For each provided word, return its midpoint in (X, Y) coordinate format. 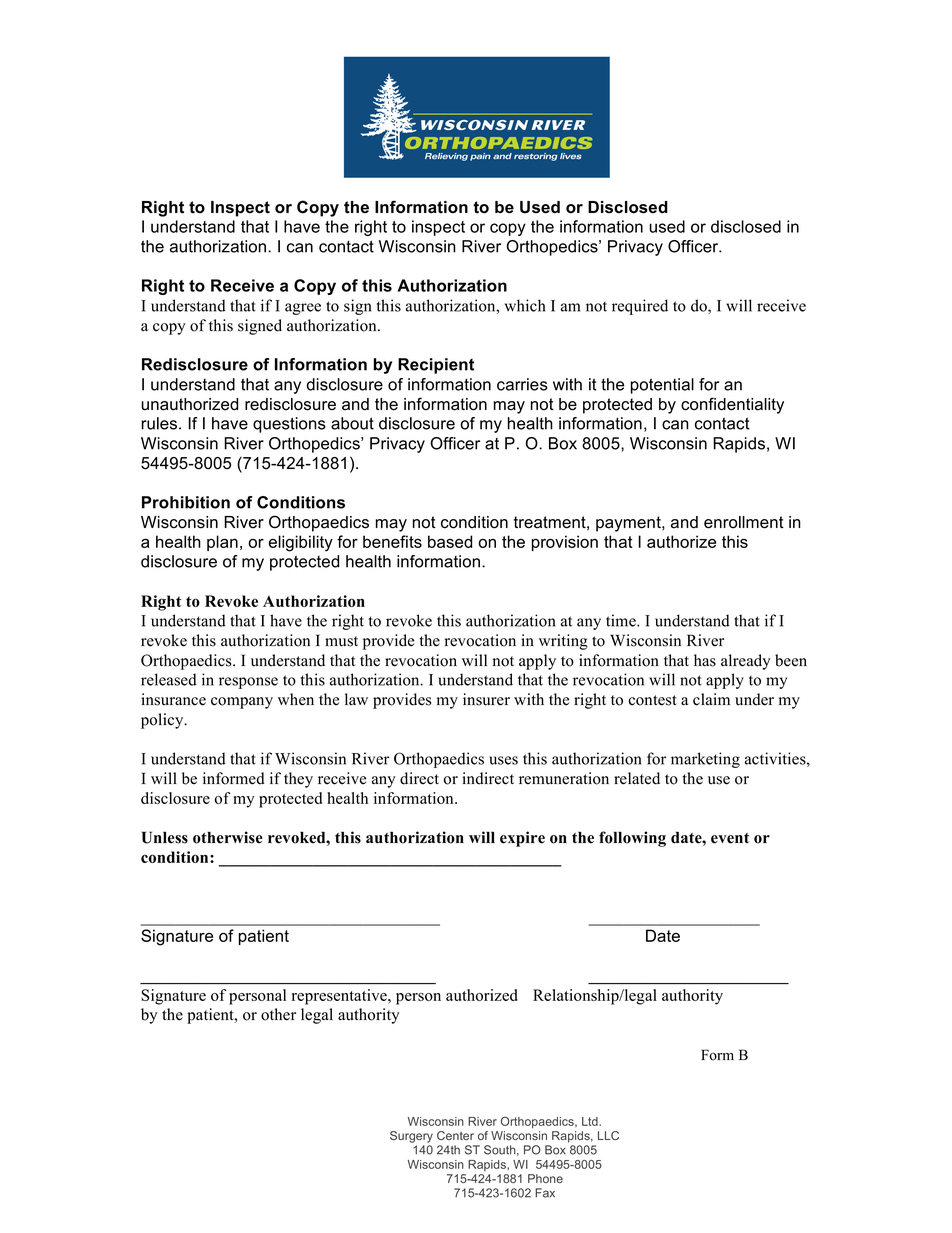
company (242, 703)
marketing (705, 760)
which (525, 305)
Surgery (411, 1137)
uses (503, 760)
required (640, 307)
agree (303, 309)
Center (455, 1135)
